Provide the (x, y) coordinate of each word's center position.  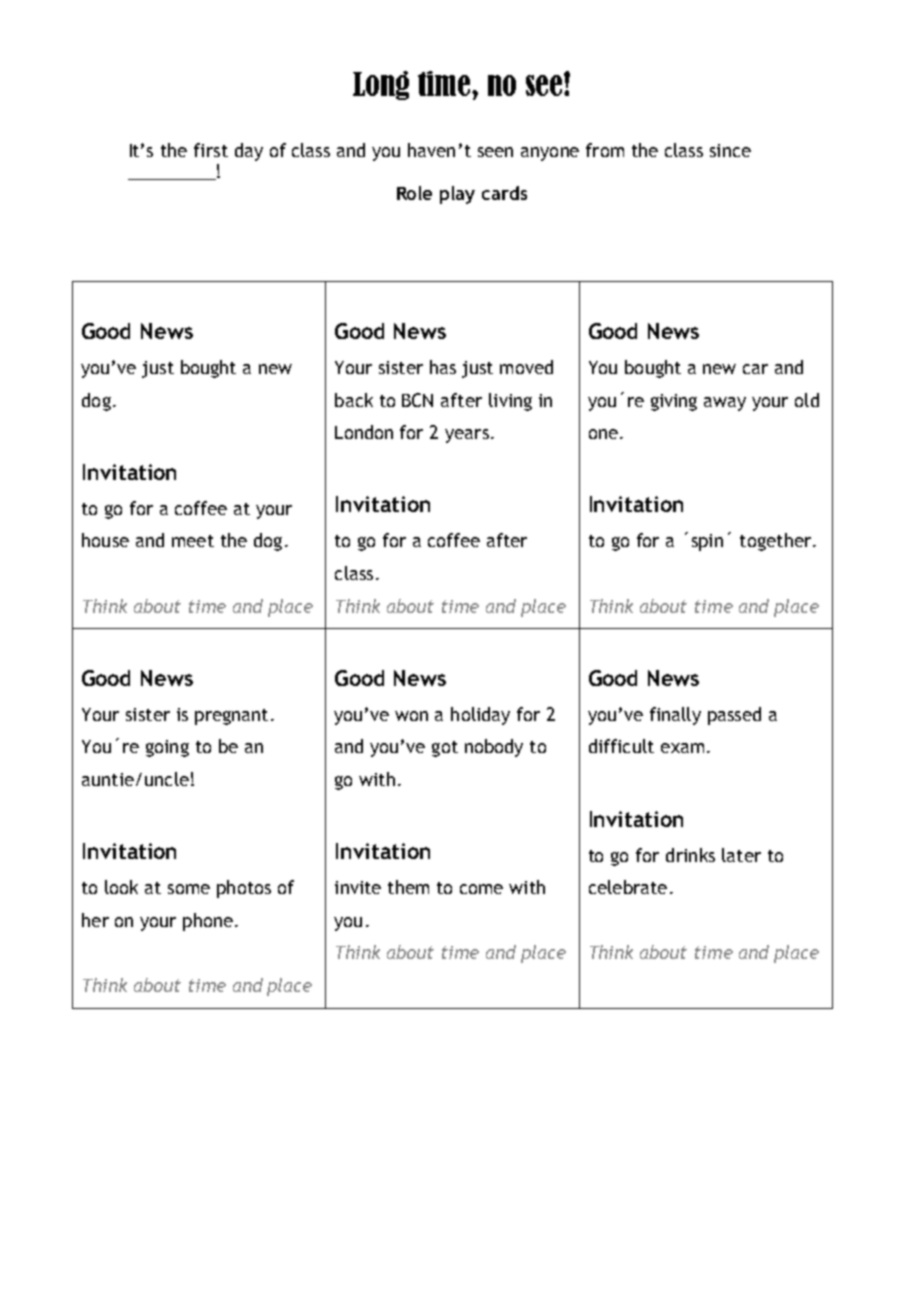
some (189, 889)
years (467, 436)
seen (495, 152)
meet (193, 541)
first (211, 150)
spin (707, 542)
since (730, 150)
